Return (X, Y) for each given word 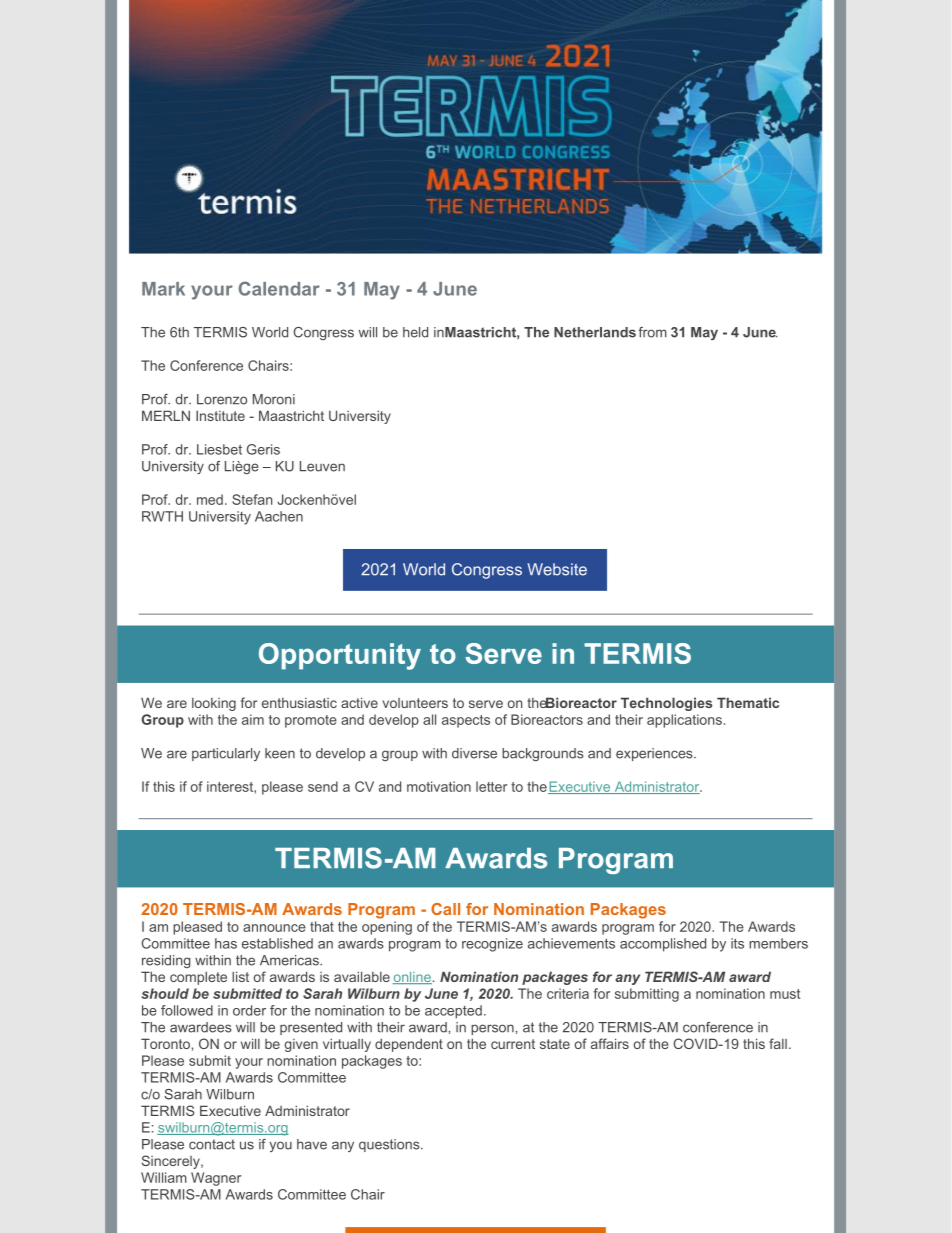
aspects (466, 721)
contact (212, 1144)
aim (253, 719)
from (652, 332)
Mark (163, 289)
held (415, 332)
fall (778, 1043)
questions (390, 1145)
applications (684, 721)
